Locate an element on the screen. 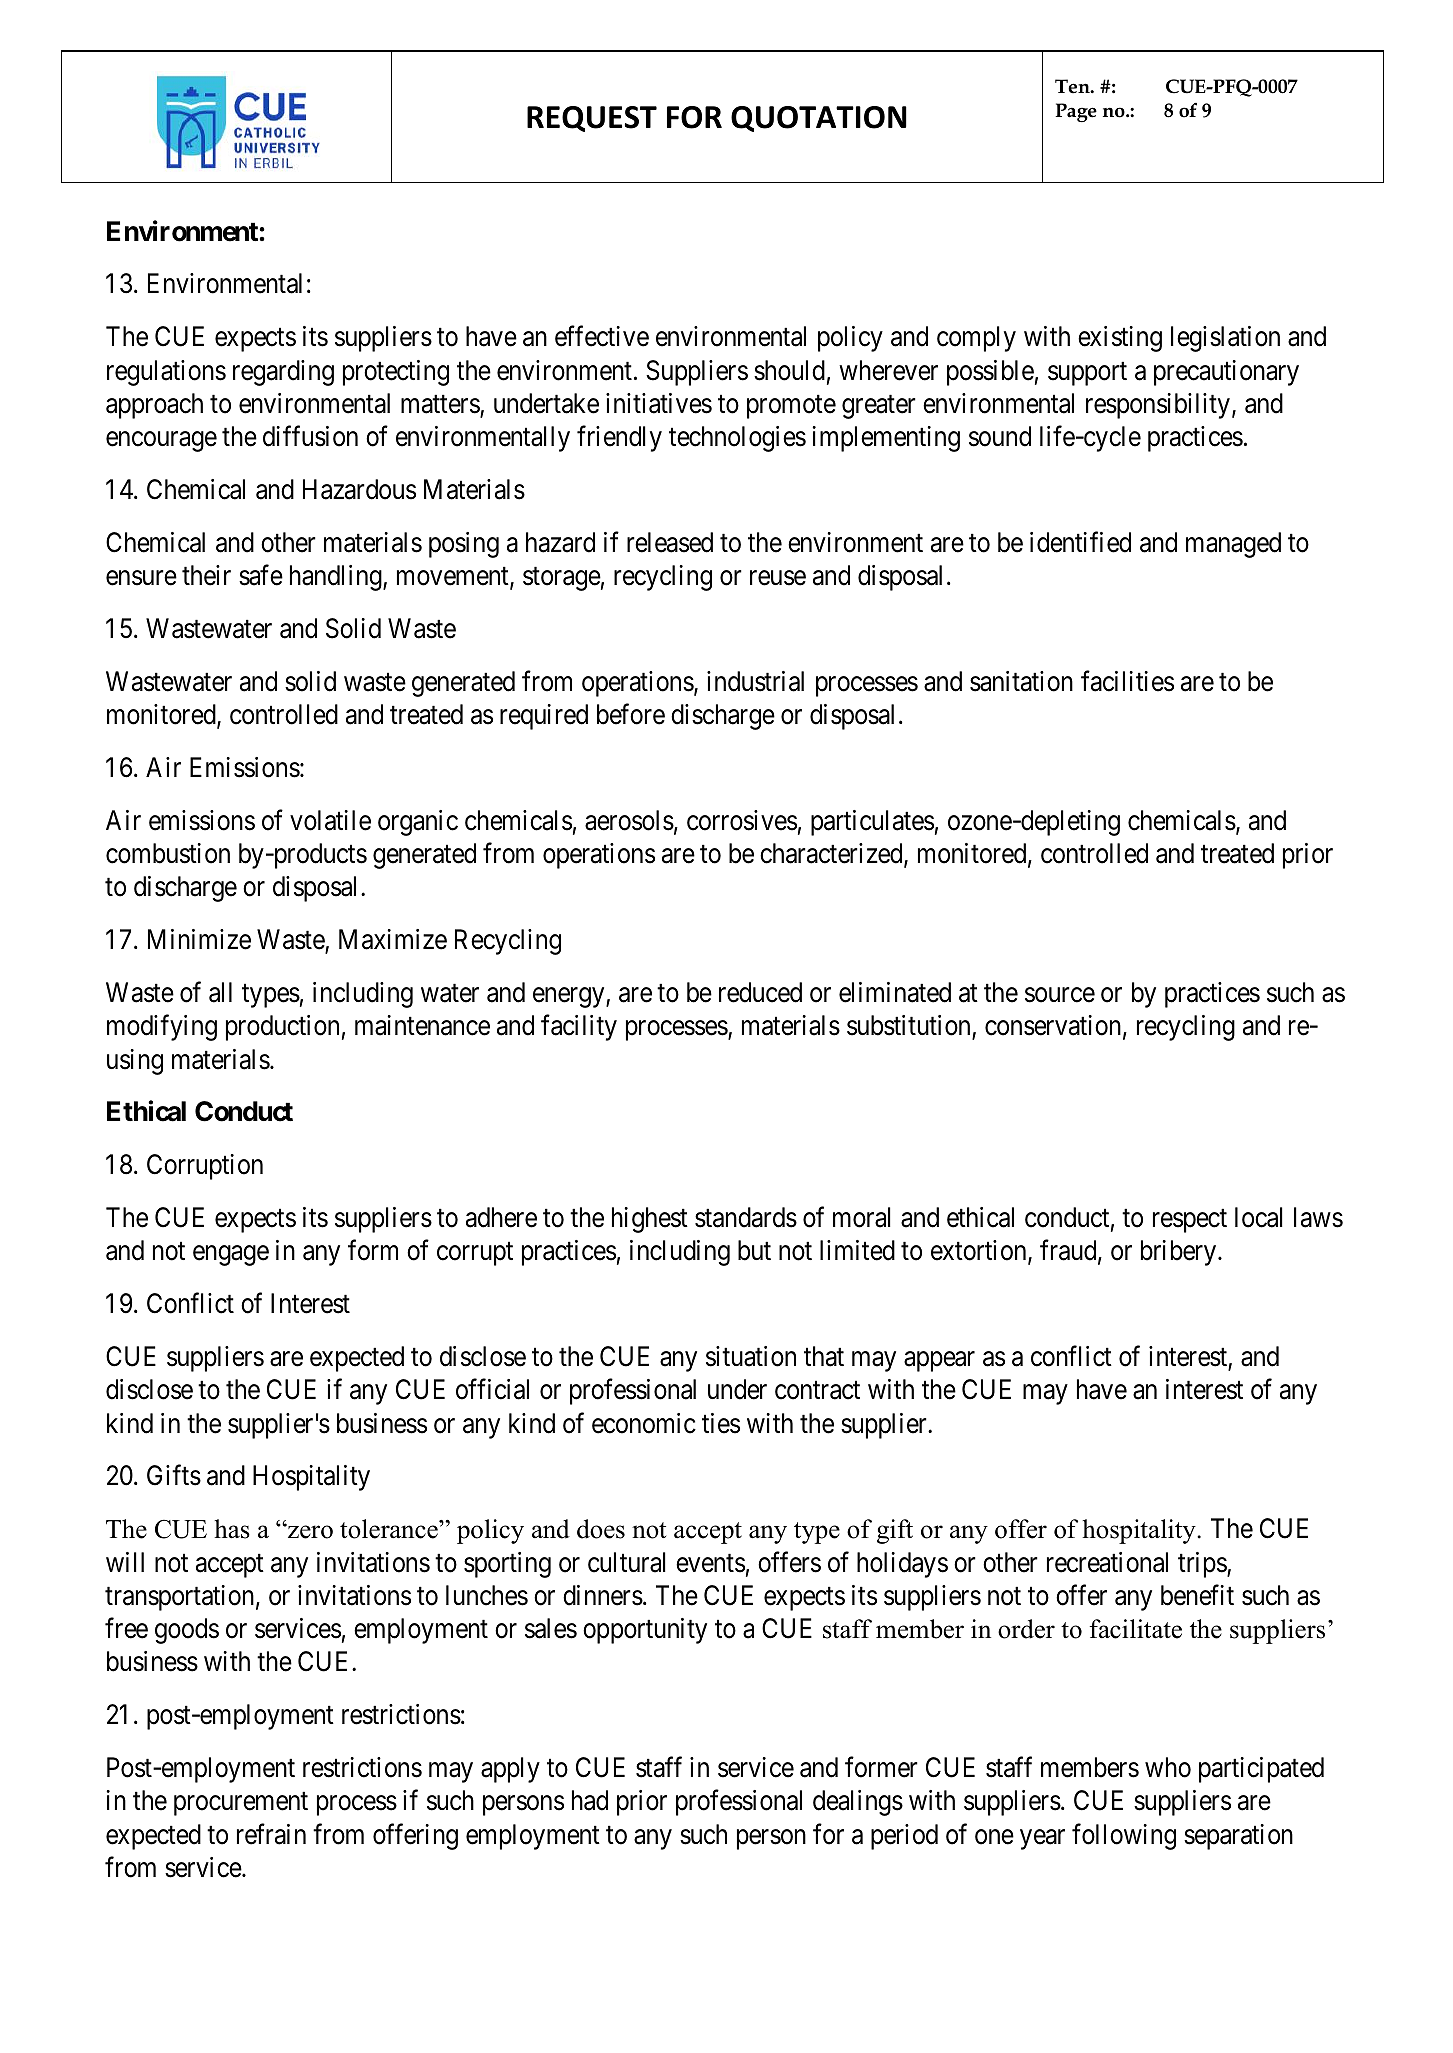 The width and height of the screenshot is (1453, 2053). Page is located at coordinates (1076, 112).
